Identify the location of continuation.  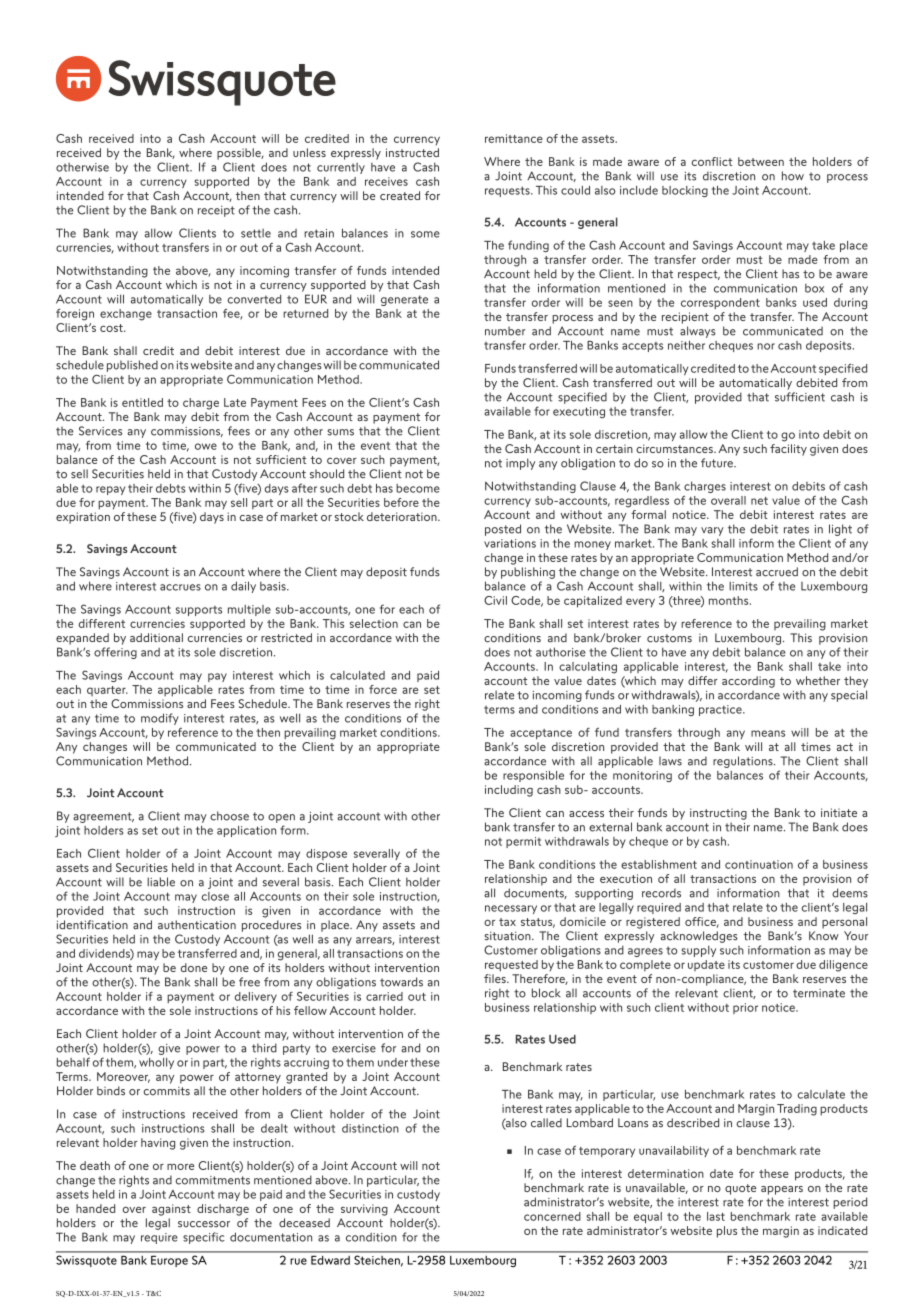
(759, 864).
